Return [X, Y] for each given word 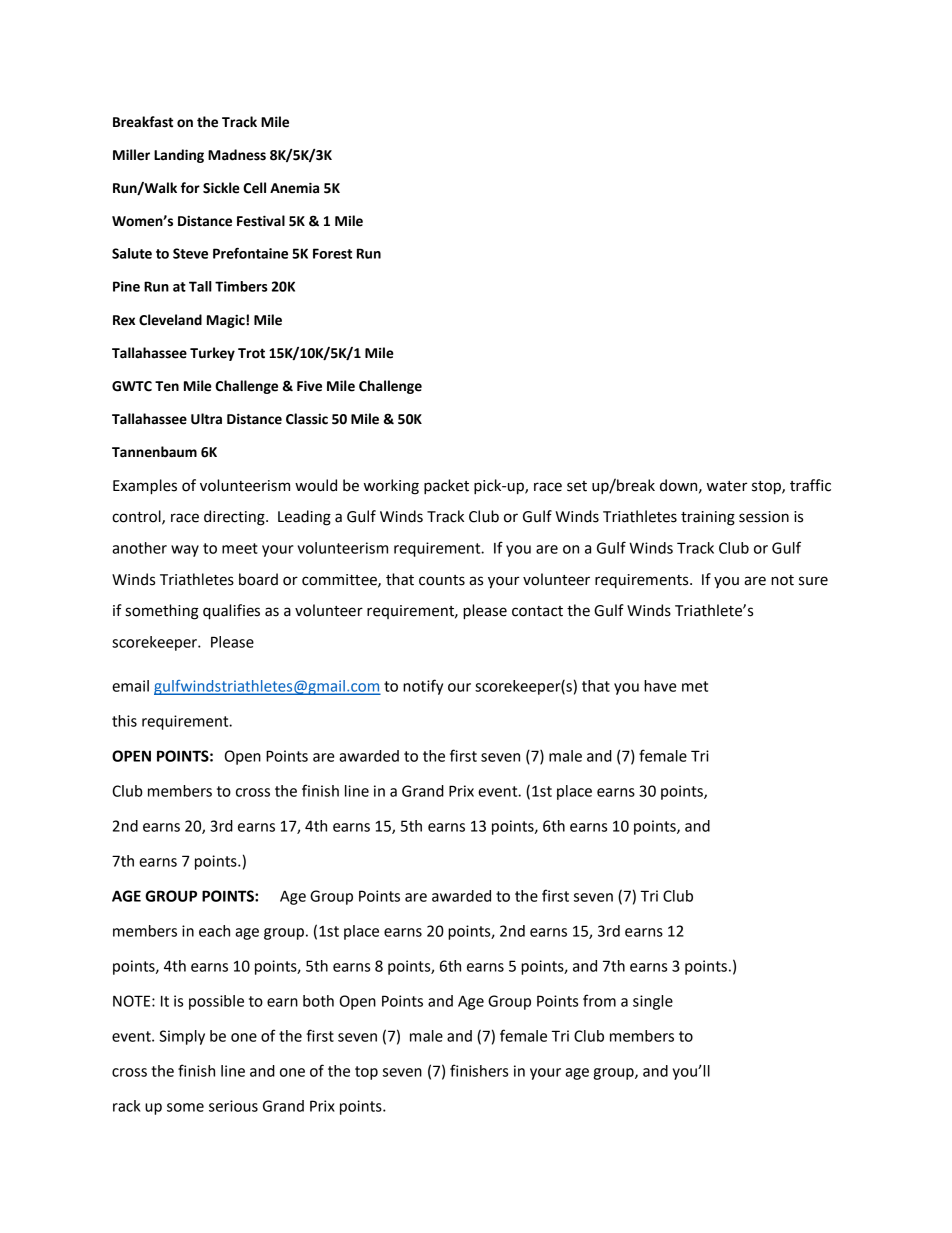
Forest [332, 253]
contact [537, 611]
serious [233, 1106]
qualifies [231, 612]
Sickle [221, 188]
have [660, 686]
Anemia [294, 188]
